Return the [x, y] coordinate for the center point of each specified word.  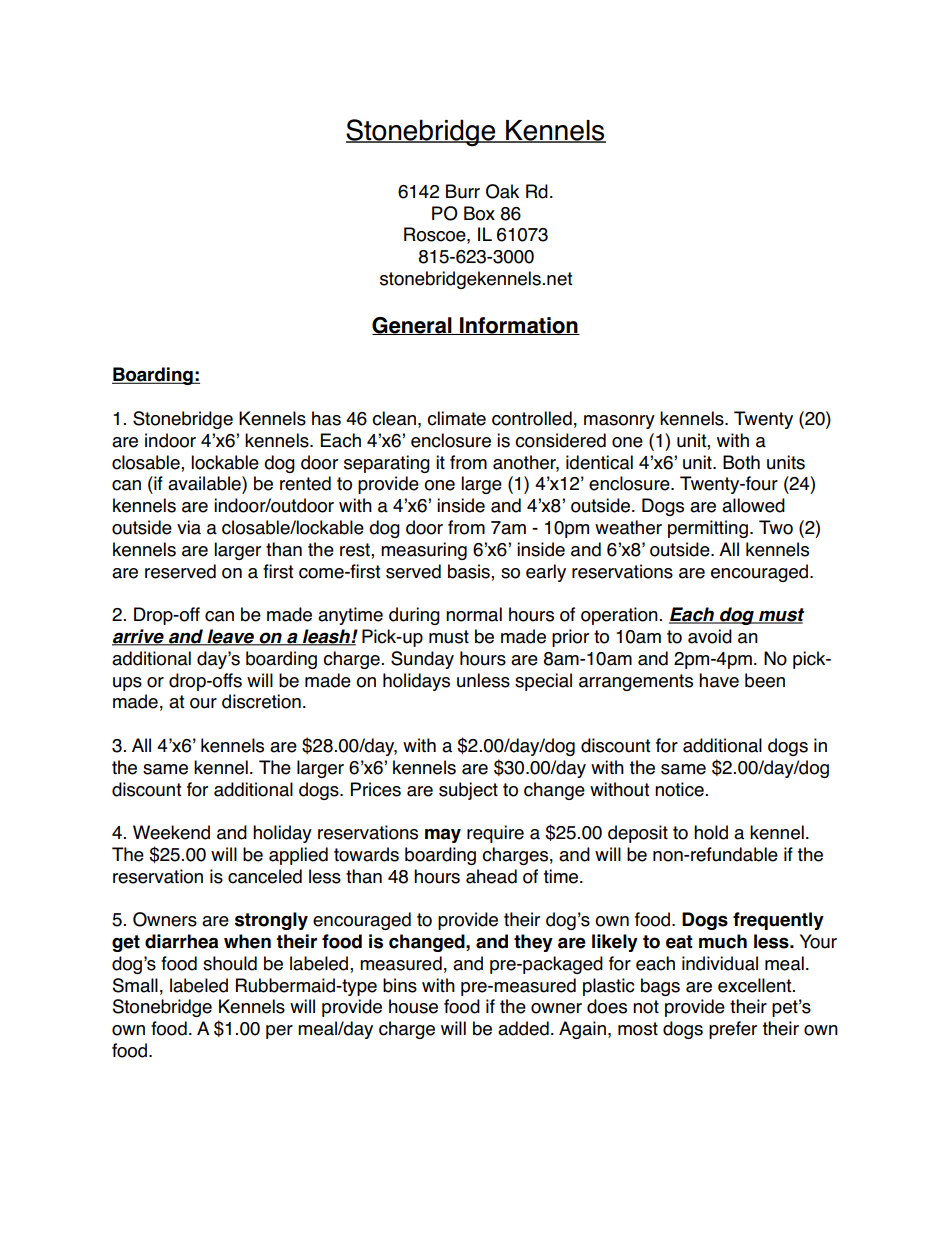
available [205, 483]
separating [387, 464]
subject [468, 791]
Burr [463, 191]
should [230, 963]
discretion [261, 701]
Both [741, 462]
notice [679, 789]
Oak [502, 191]
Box [479, 213]
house [413, 1006]
